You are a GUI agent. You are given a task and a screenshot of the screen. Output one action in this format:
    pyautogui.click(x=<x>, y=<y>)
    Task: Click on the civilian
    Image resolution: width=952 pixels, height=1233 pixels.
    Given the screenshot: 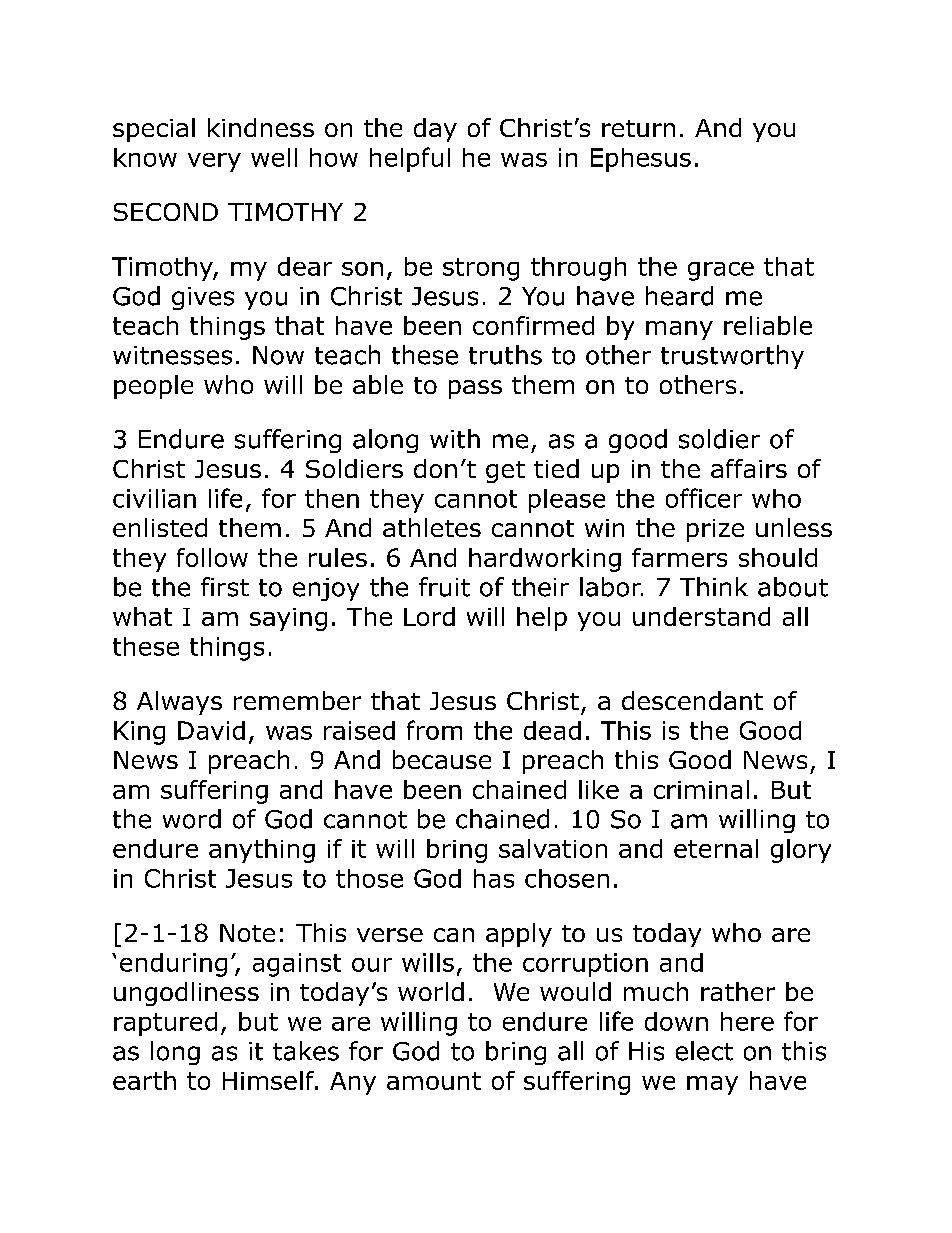 What is the action you would take?
    pyautogui.click(x=154, y=498)
